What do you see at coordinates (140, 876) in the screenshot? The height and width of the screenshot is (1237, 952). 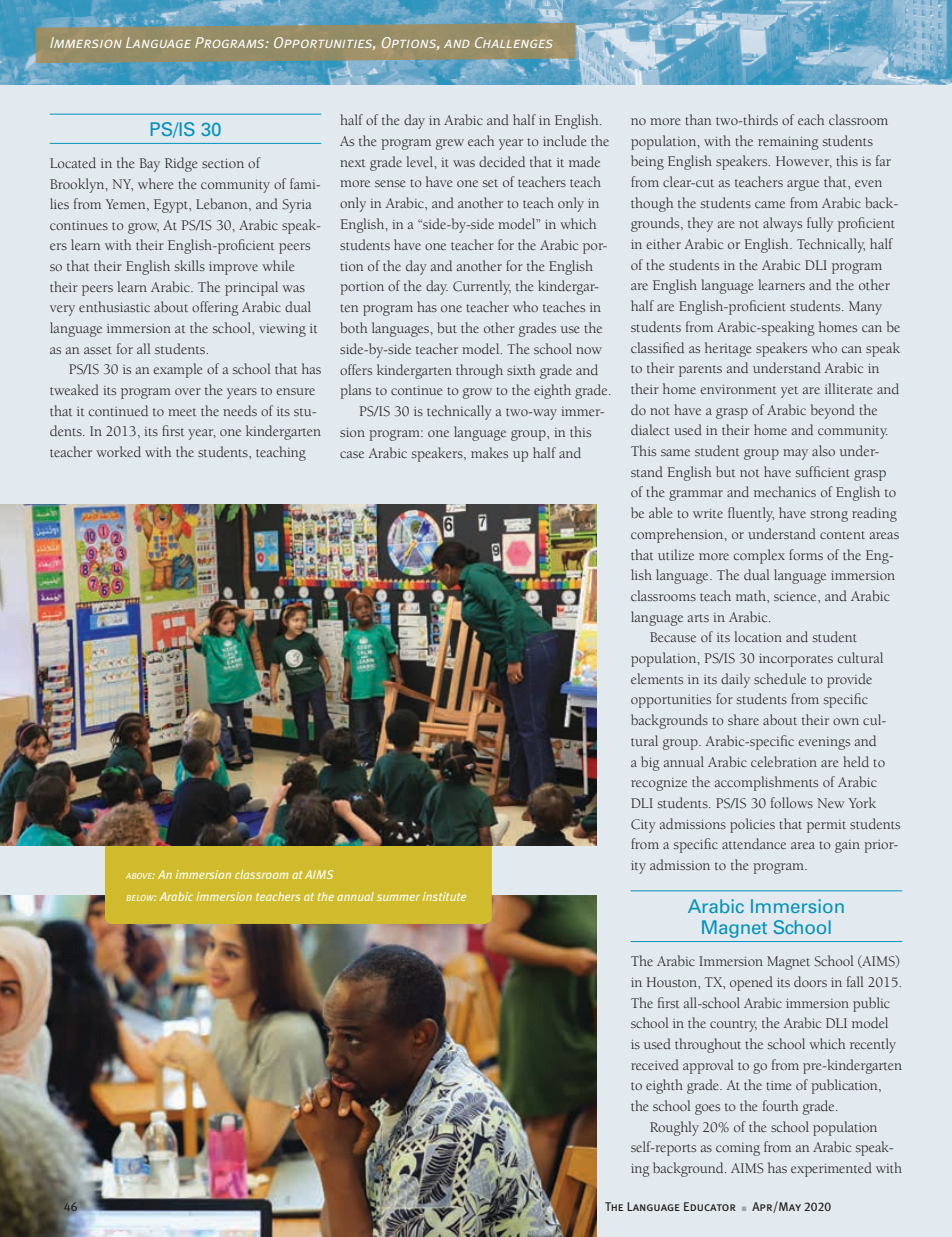 I see `above` at bounding box center [140, 876].
